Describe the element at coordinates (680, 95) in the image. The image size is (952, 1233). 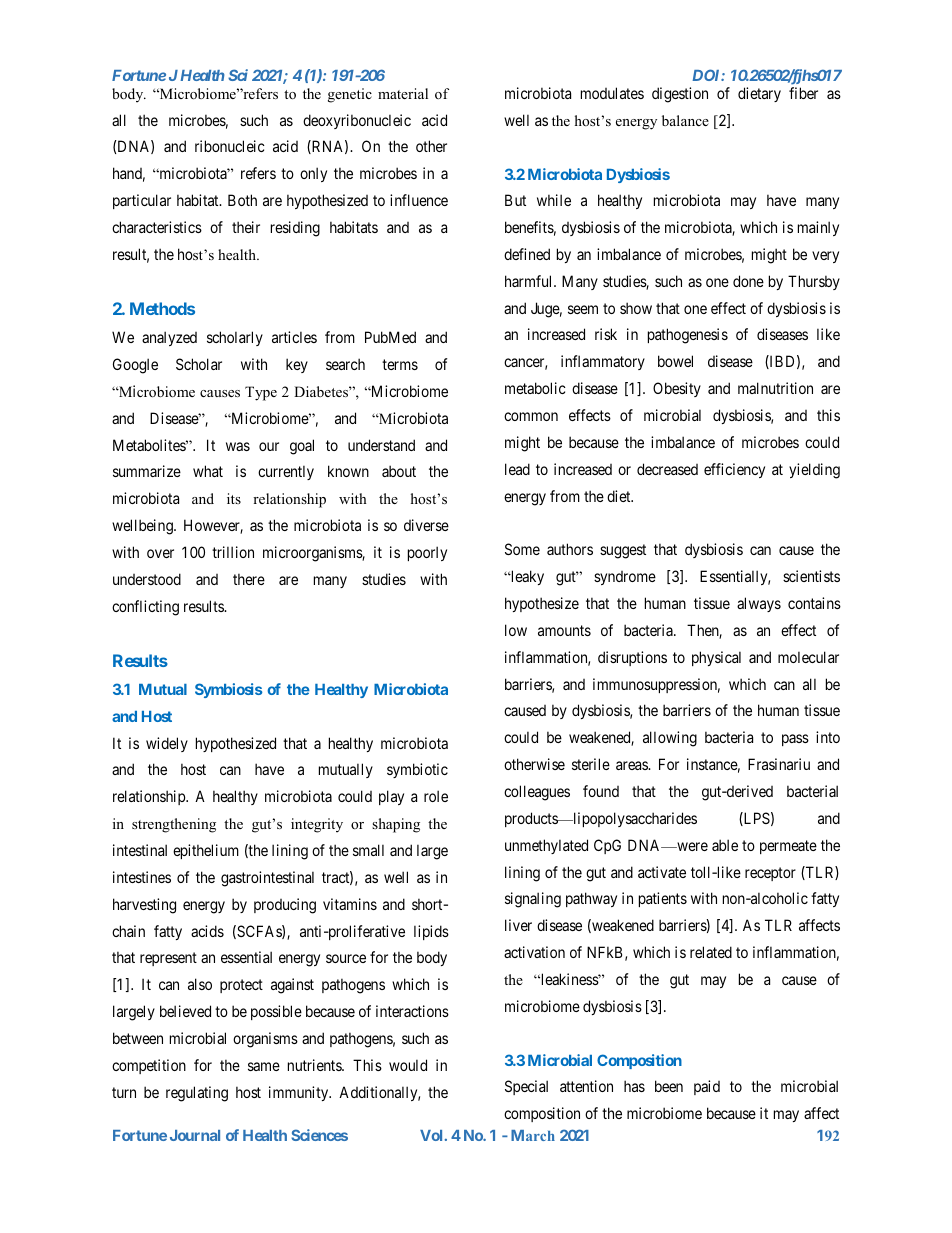
I see `digestion` at that location.
